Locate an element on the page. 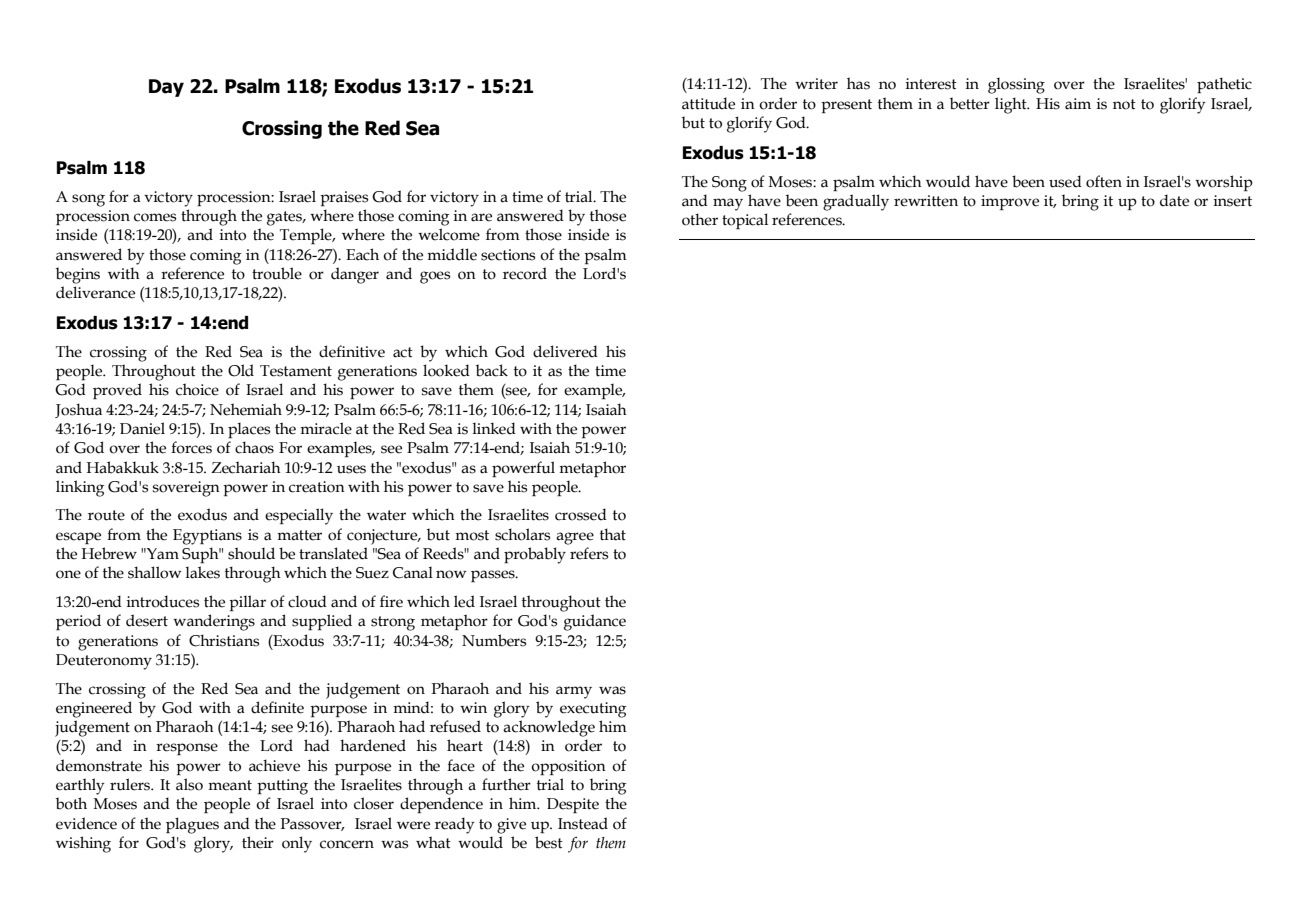 This image has height=924, width=1308. Day is located at coordinates (166, 88).
